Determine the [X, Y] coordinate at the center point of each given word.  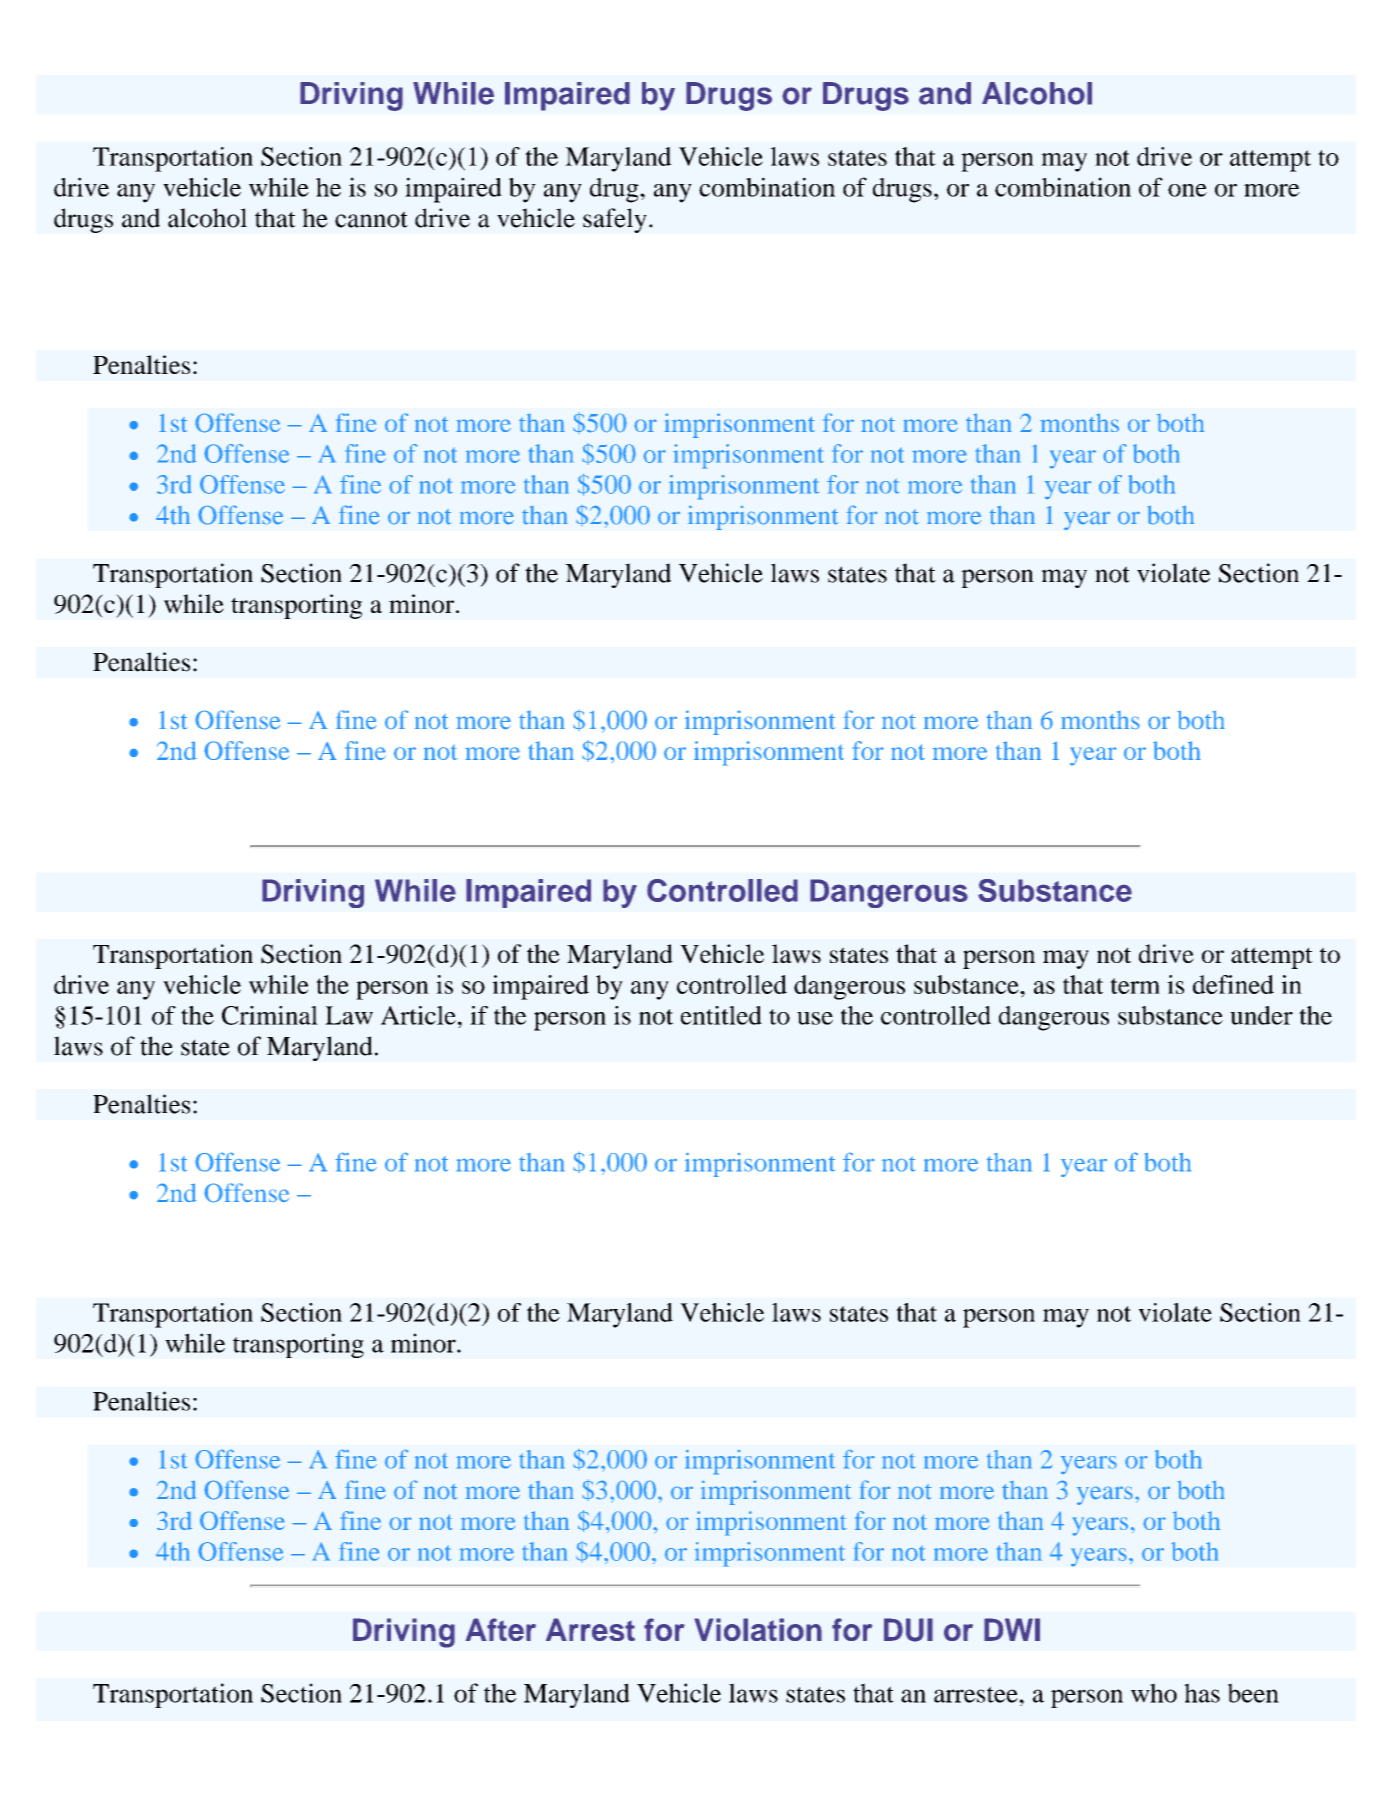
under [1261, 1015]
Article [418, 1015]
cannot [371, 219]
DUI [908, 1630]
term [1135, 986]
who [1154, 1693]
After [501, 1629]
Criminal [270, 1015]
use [815, 1018]
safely [615, 220]
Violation [758, 1629]
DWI [1012, 1629]
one [1187, 190]
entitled [721, 1015]
